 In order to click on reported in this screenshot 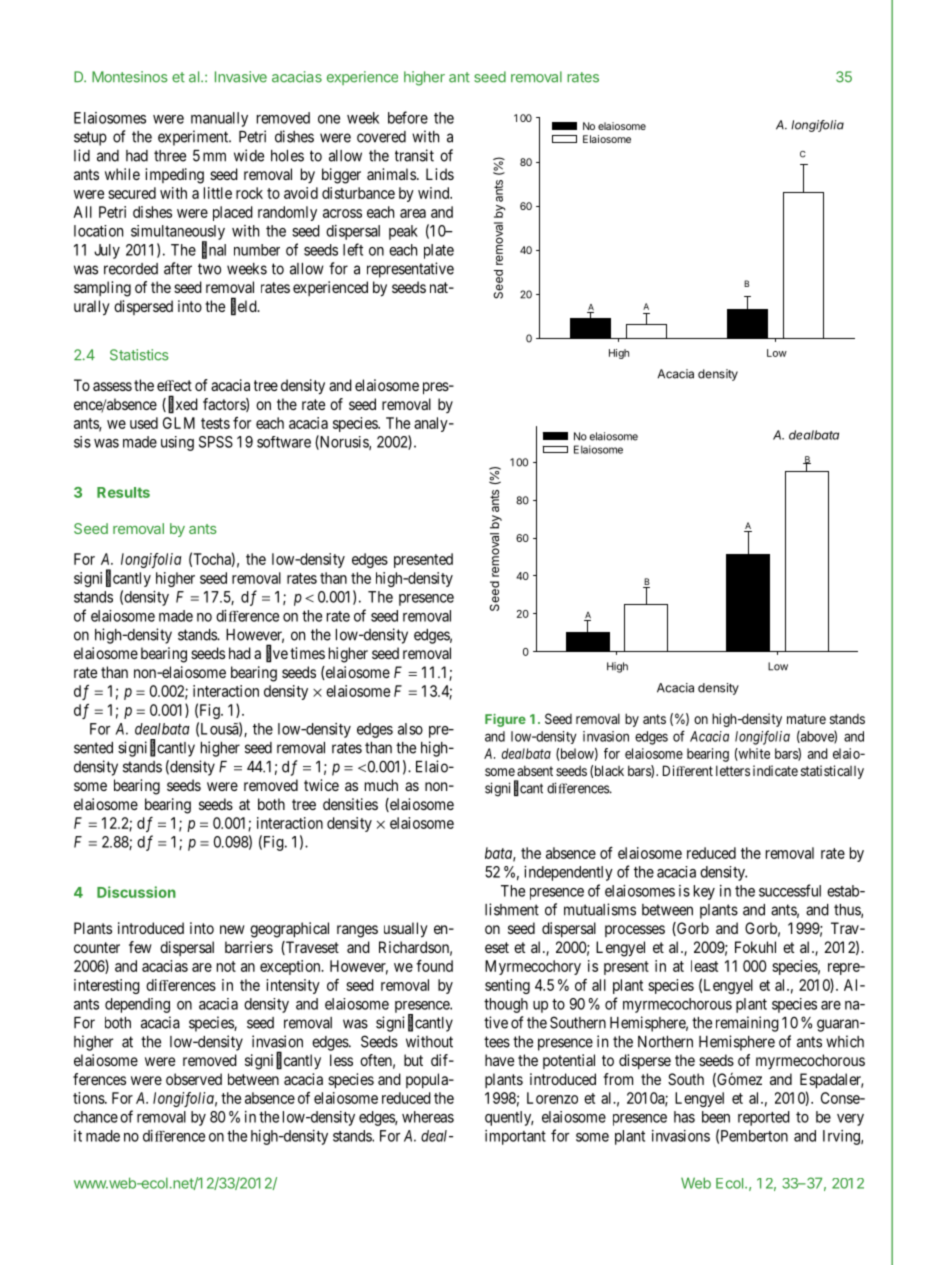, I will do `click(764, 1118)`.
